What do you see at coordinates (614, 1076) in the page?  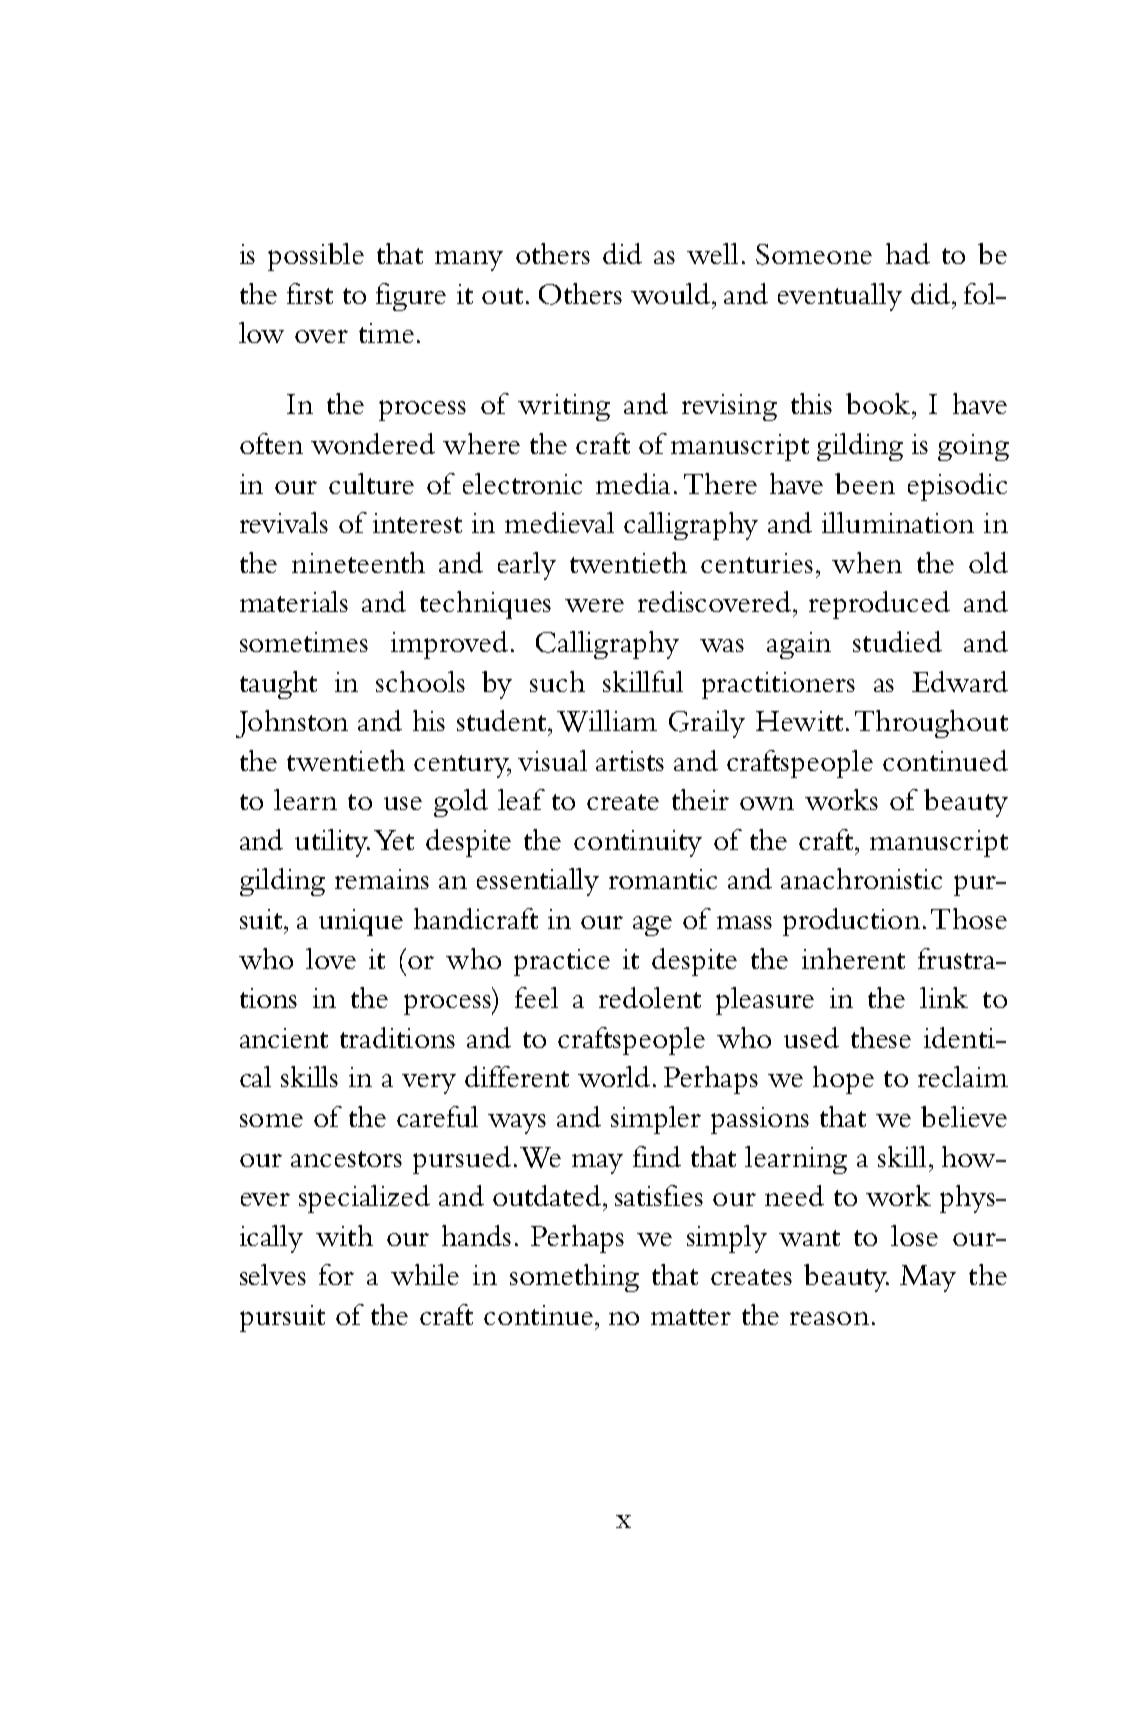 I see `world` at bounding box center [614, 1076].
